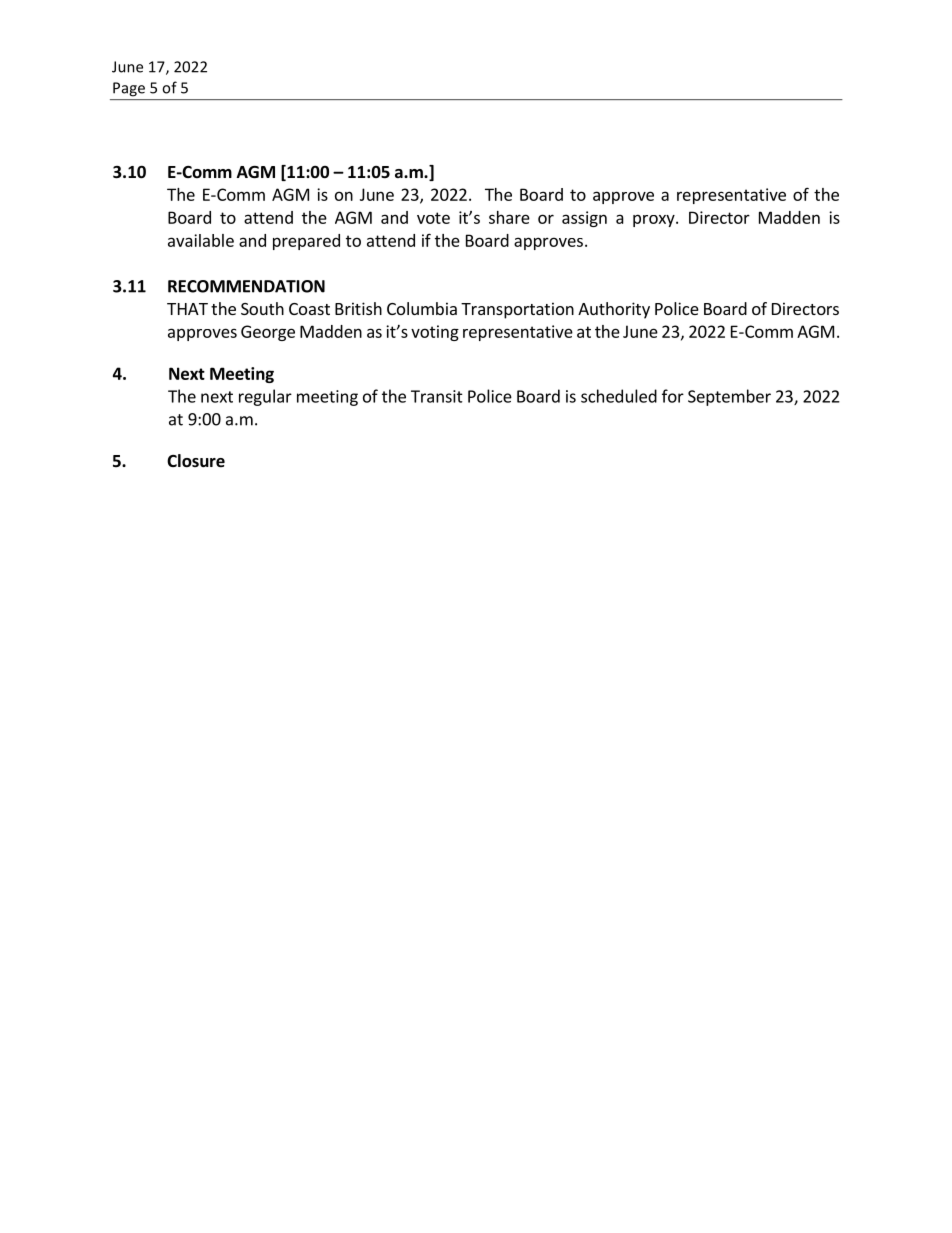 Image resolution: width=952 pixels, height=1233 pixels. I want to click on share, so click(509, 217).
